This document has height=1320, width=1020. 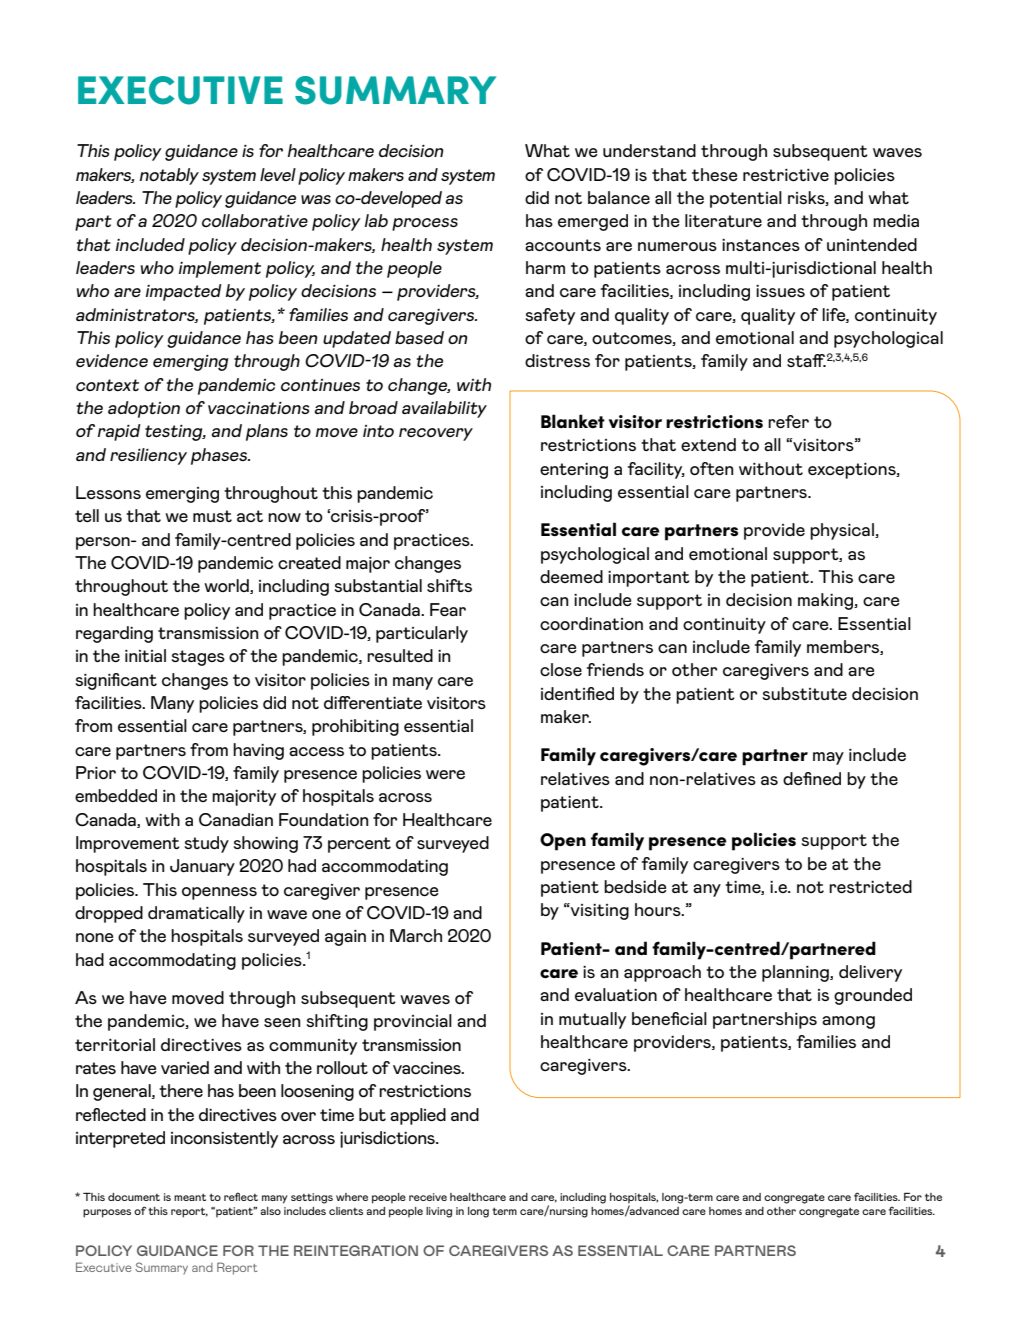 What do you see at coordinates (563, 245) in the document?
I see `accounts` at bounding box center [563, 245].
